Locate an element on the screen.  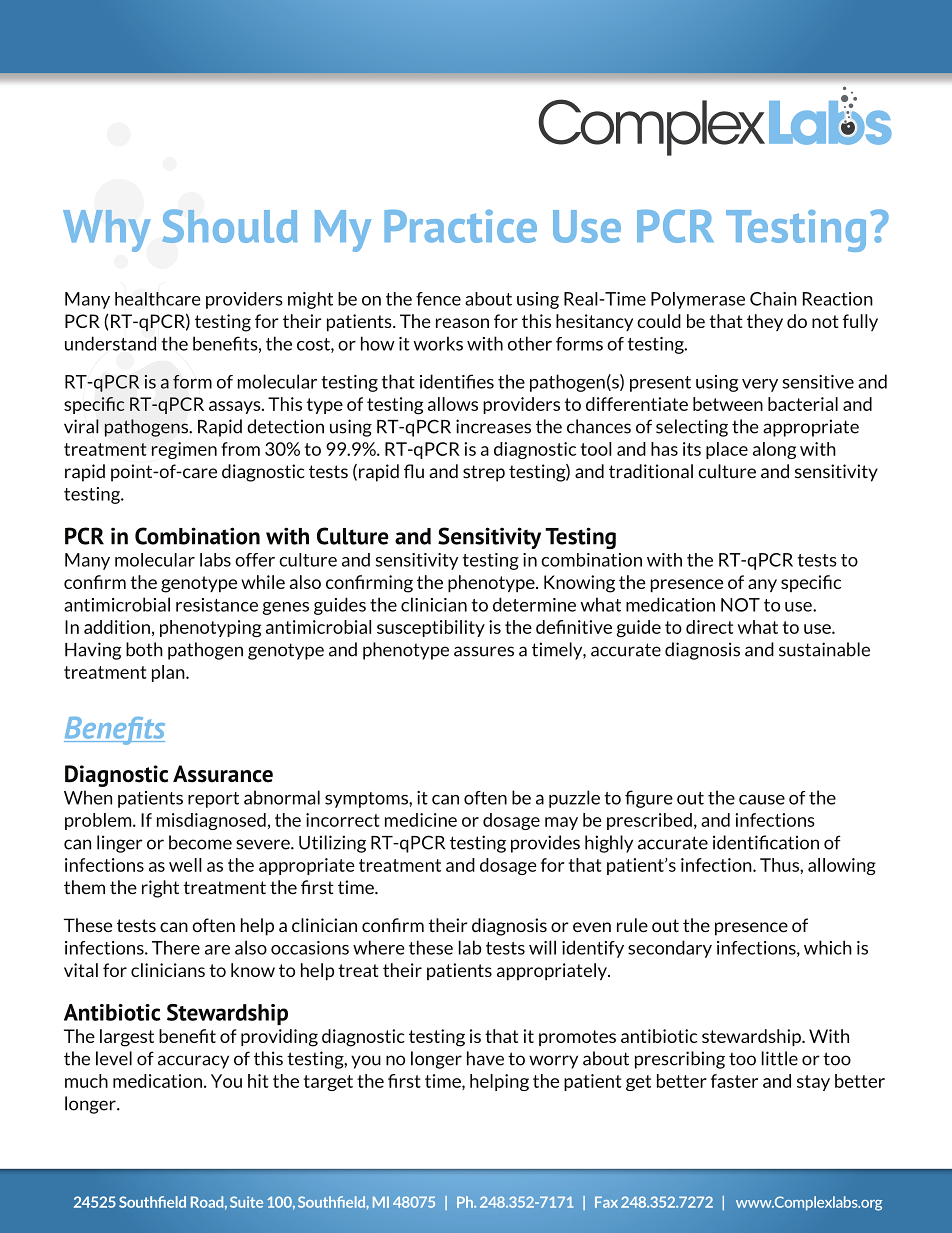
determine is located at coordinates (534, 604).
